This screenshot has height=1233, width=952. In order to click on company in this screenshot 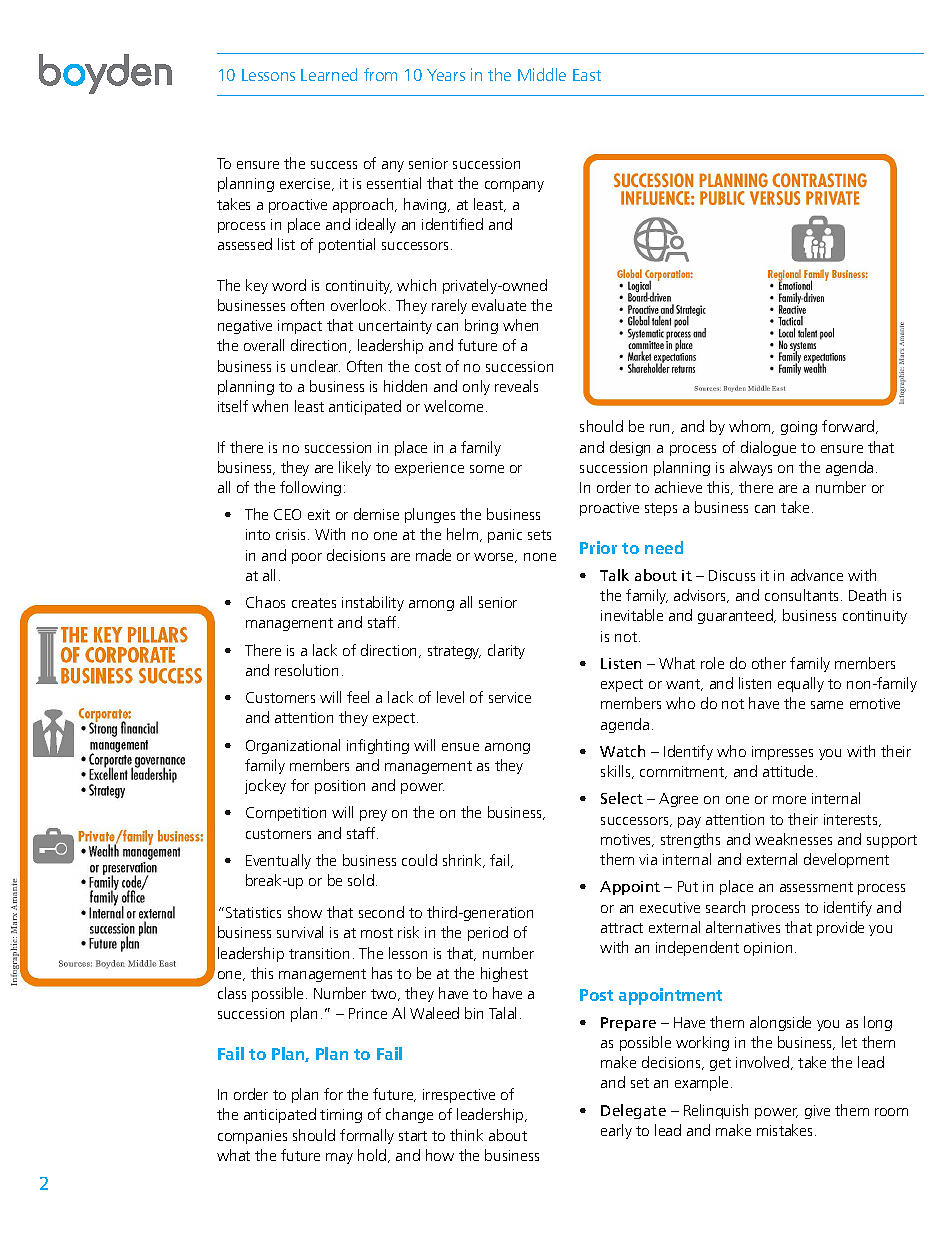, I will do `click(514, 186)`.
